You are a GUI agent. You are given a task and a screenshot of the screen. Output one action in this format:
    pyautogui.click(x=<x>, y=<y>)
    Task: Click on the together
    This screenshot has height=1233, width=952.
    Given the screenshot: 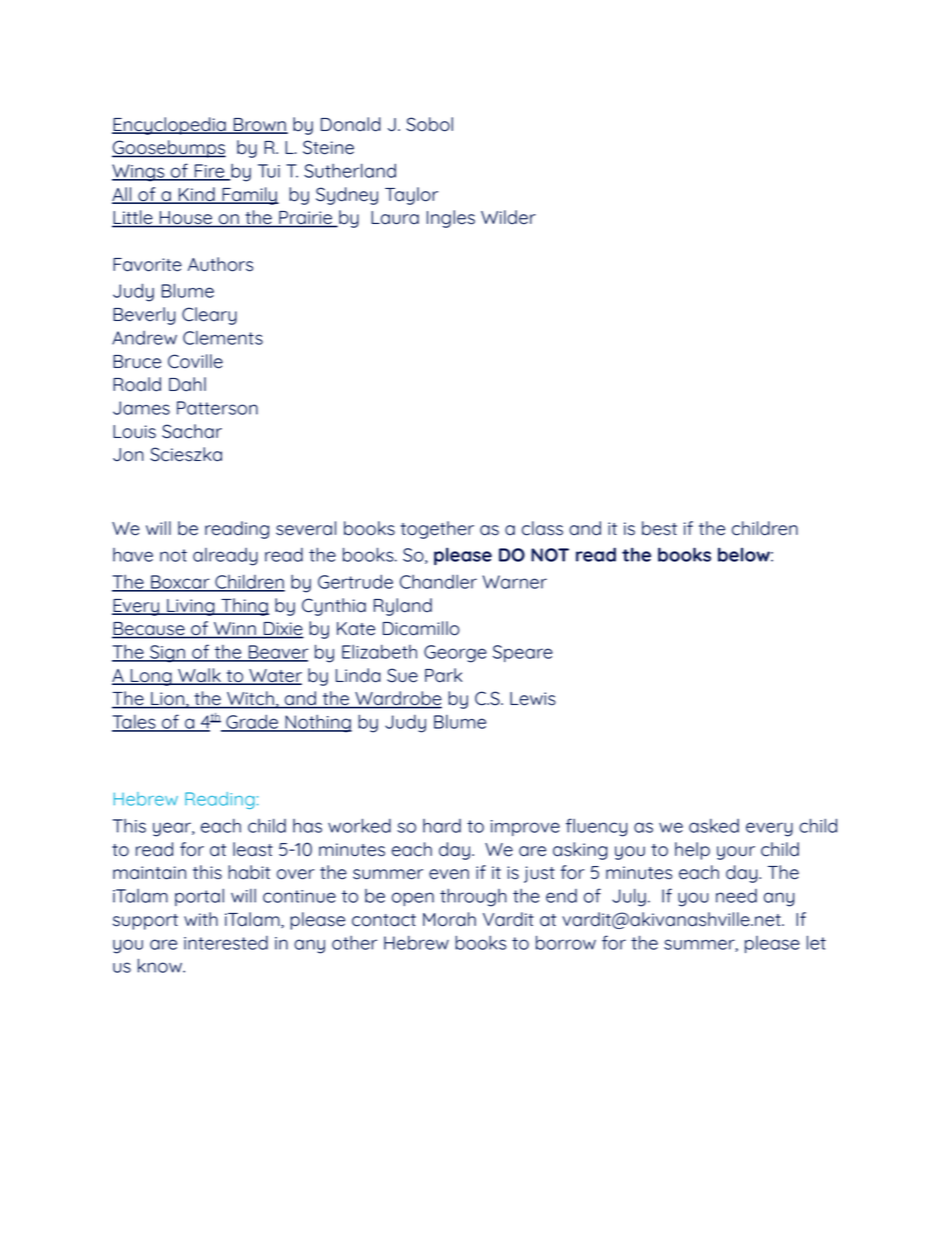 What is the action you would take?
    pyautogui.click(x=437, y=530)
